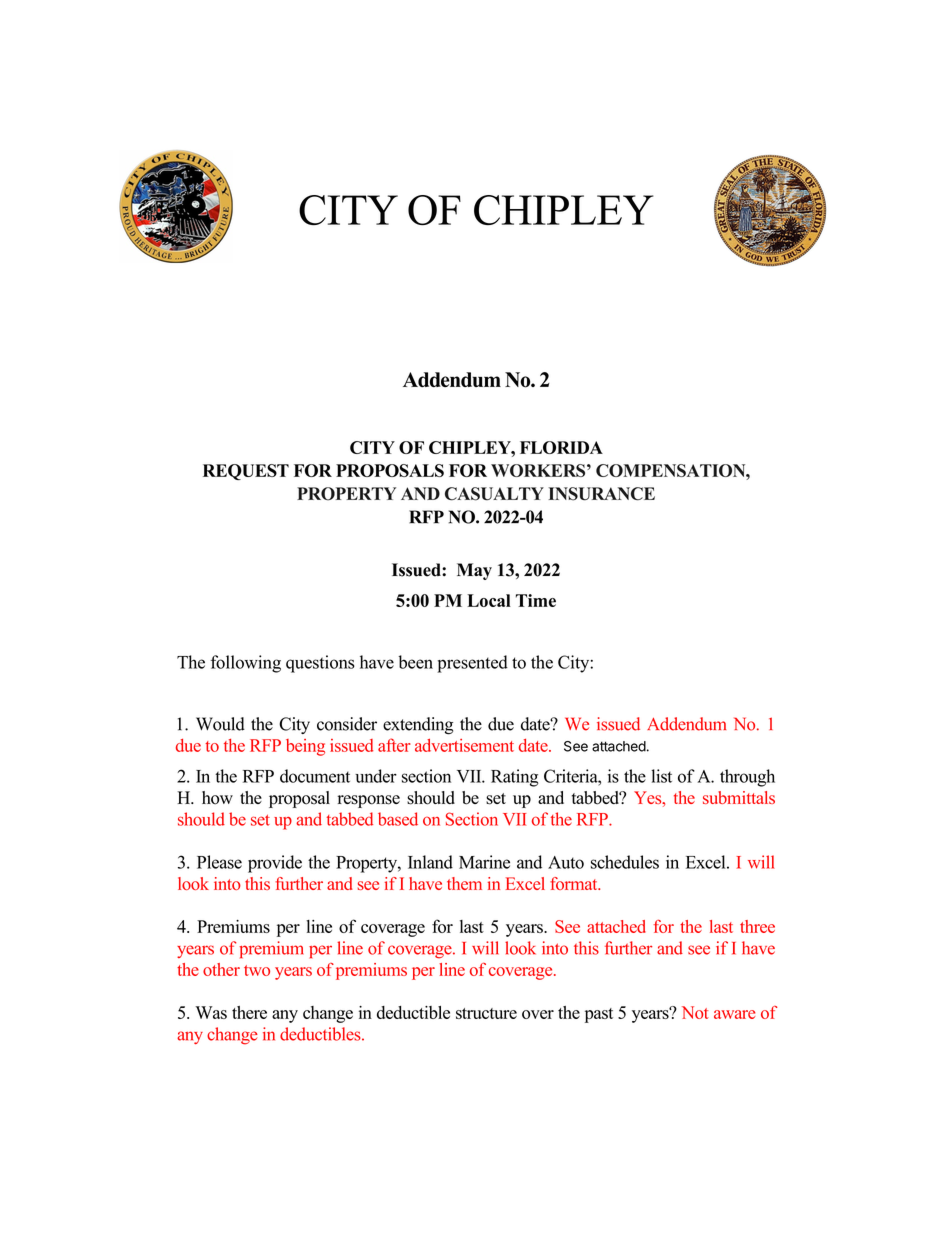  I want to click on list, so click(661, 776).
